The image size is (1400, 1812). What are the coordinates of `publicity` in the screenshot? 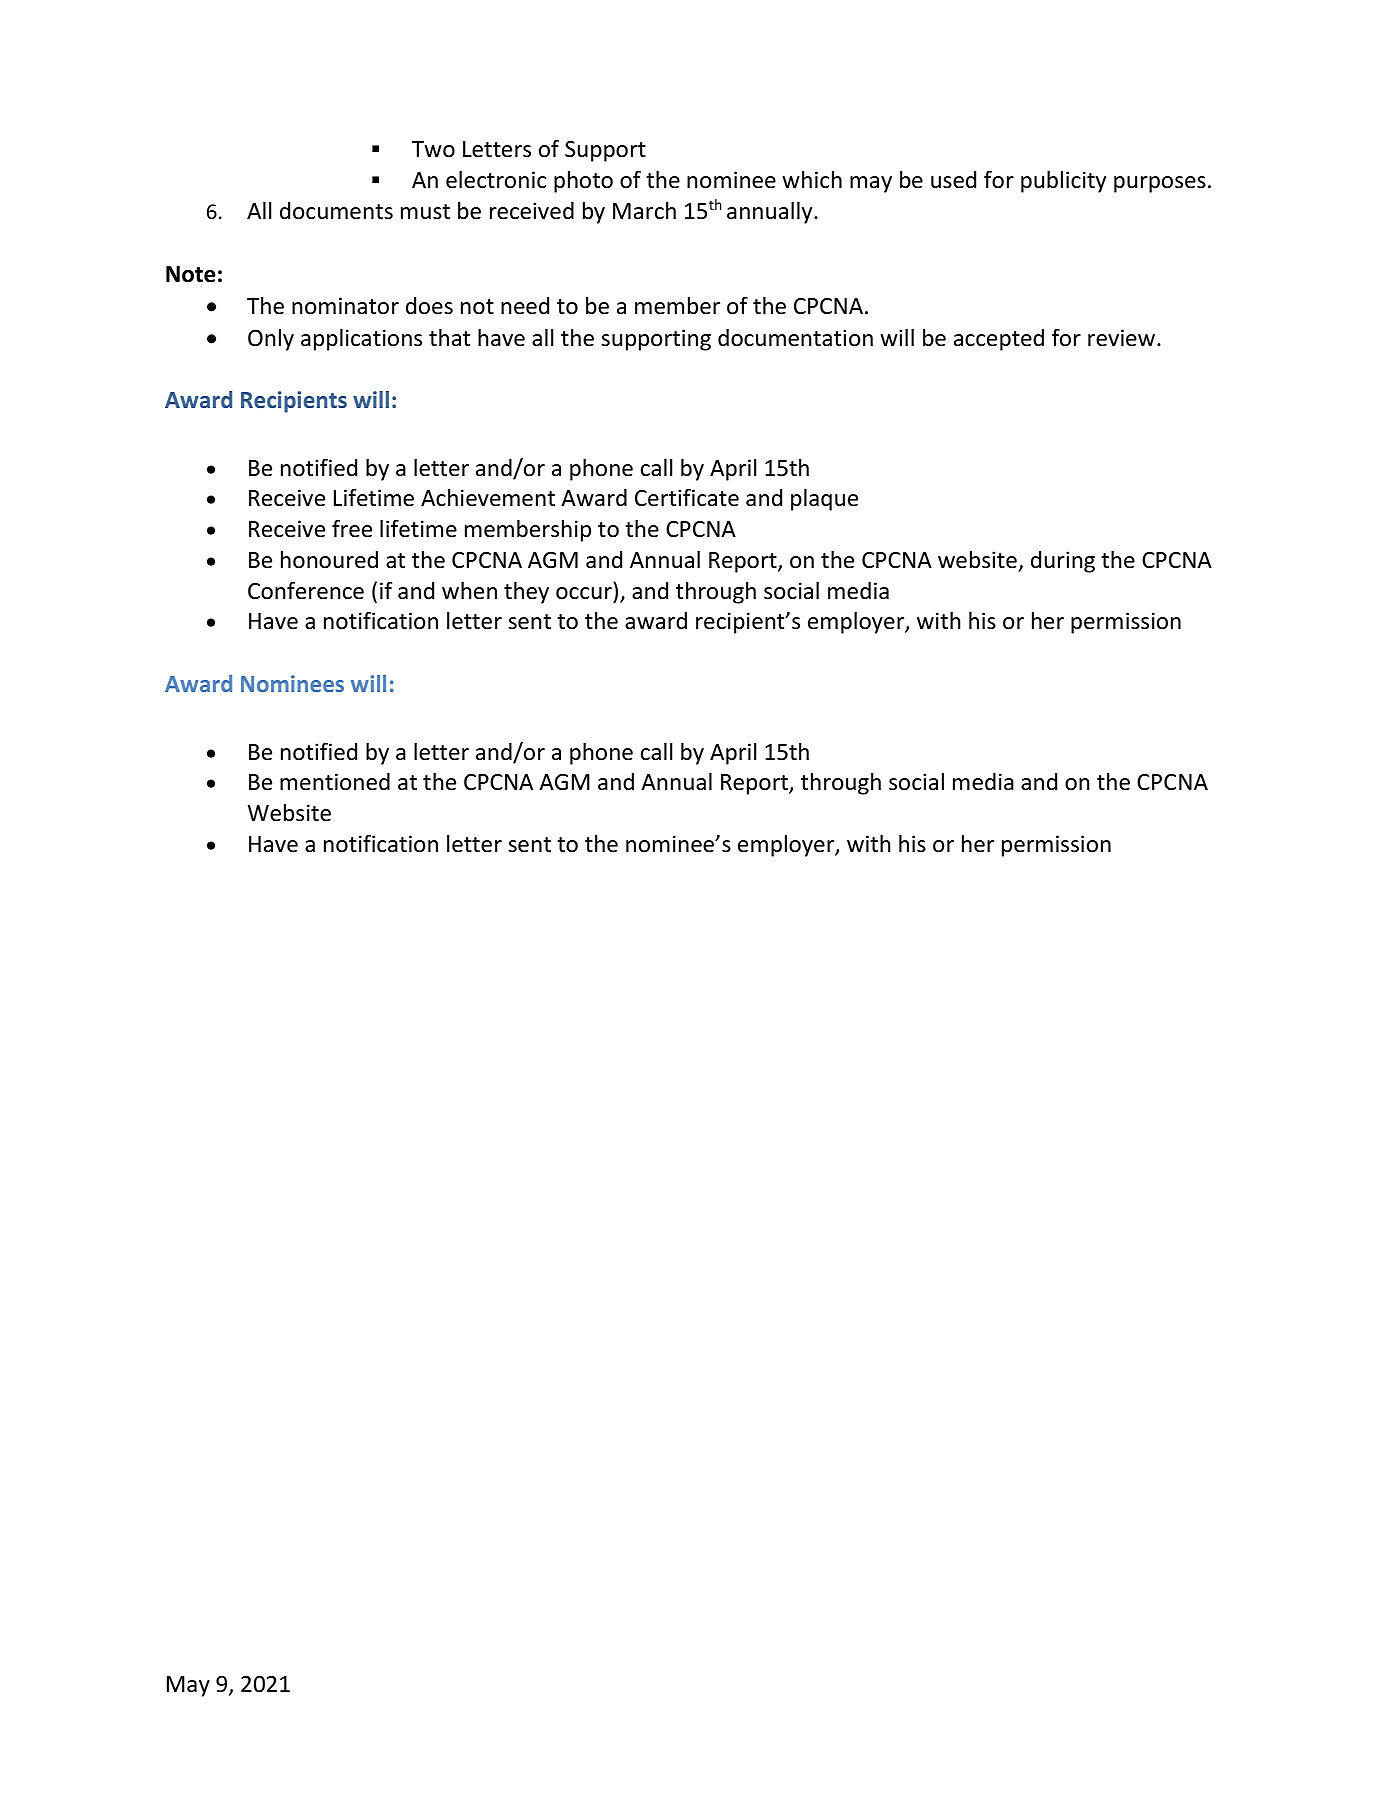 It's located at (1063, 182).
